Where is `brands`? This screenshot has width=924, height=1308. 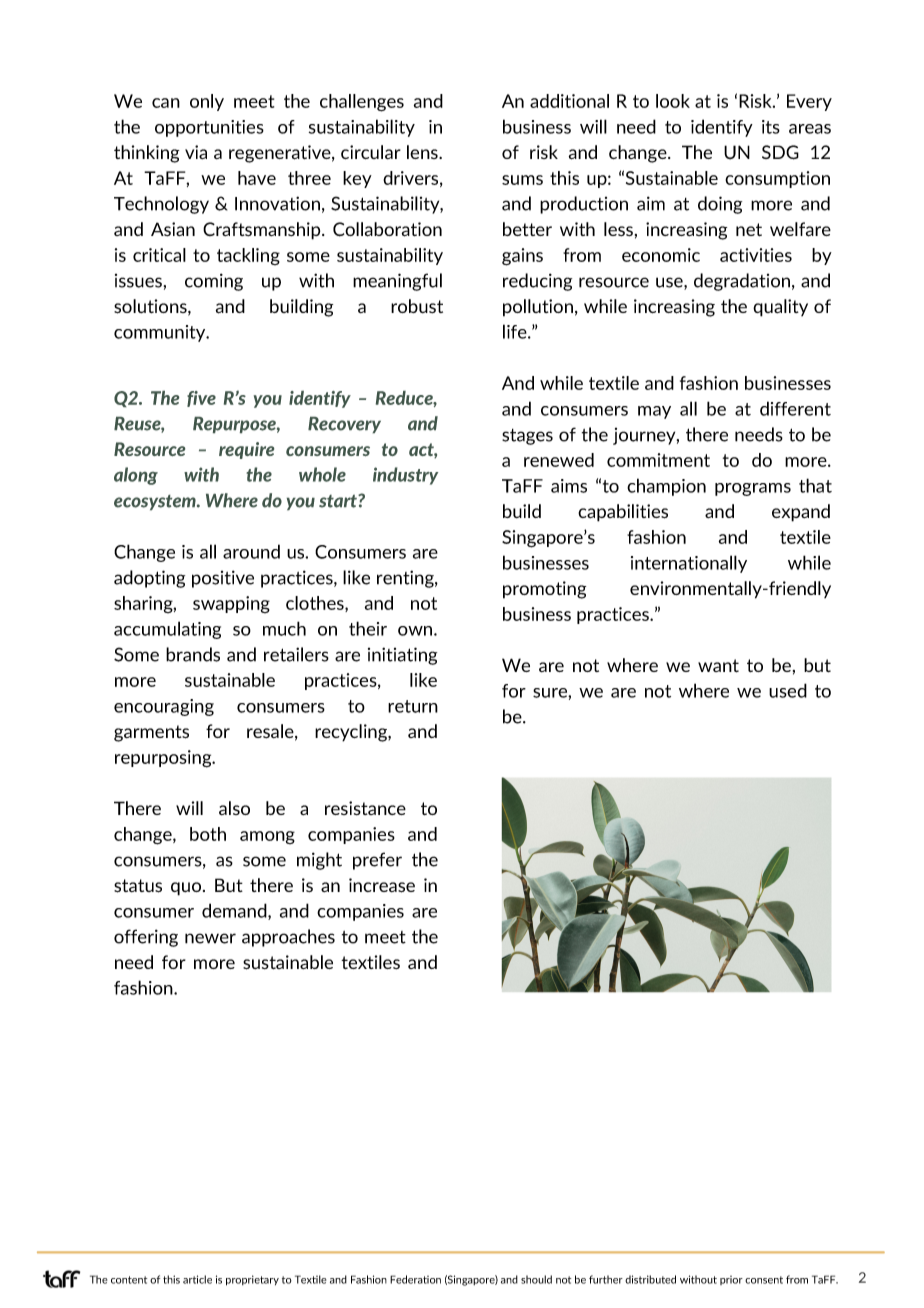
brands is located at coordinates (193, 654).
